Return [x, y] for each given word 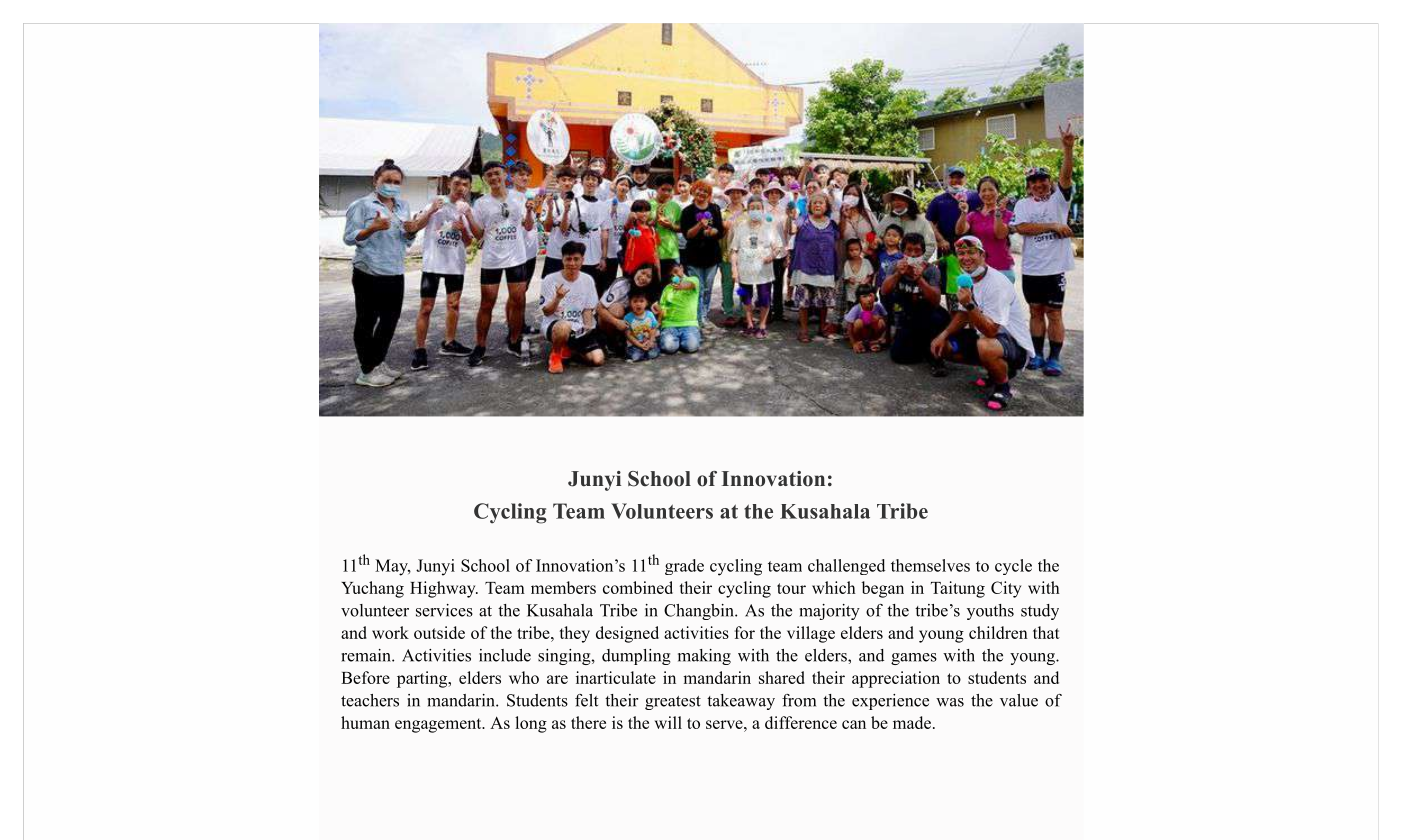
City [1006, 589]
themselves [930, 565]
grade [684, 567]
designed [627, 634]
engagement [439, 725]
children [998, 632]
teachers [370, 700]
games [914, 659]
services [444, 610]
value [1019, 700]
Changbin [700, 612]
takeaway [741, 702]
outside [439, 632]
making [704, 657]
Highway [444, 589]
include [505, 655]
